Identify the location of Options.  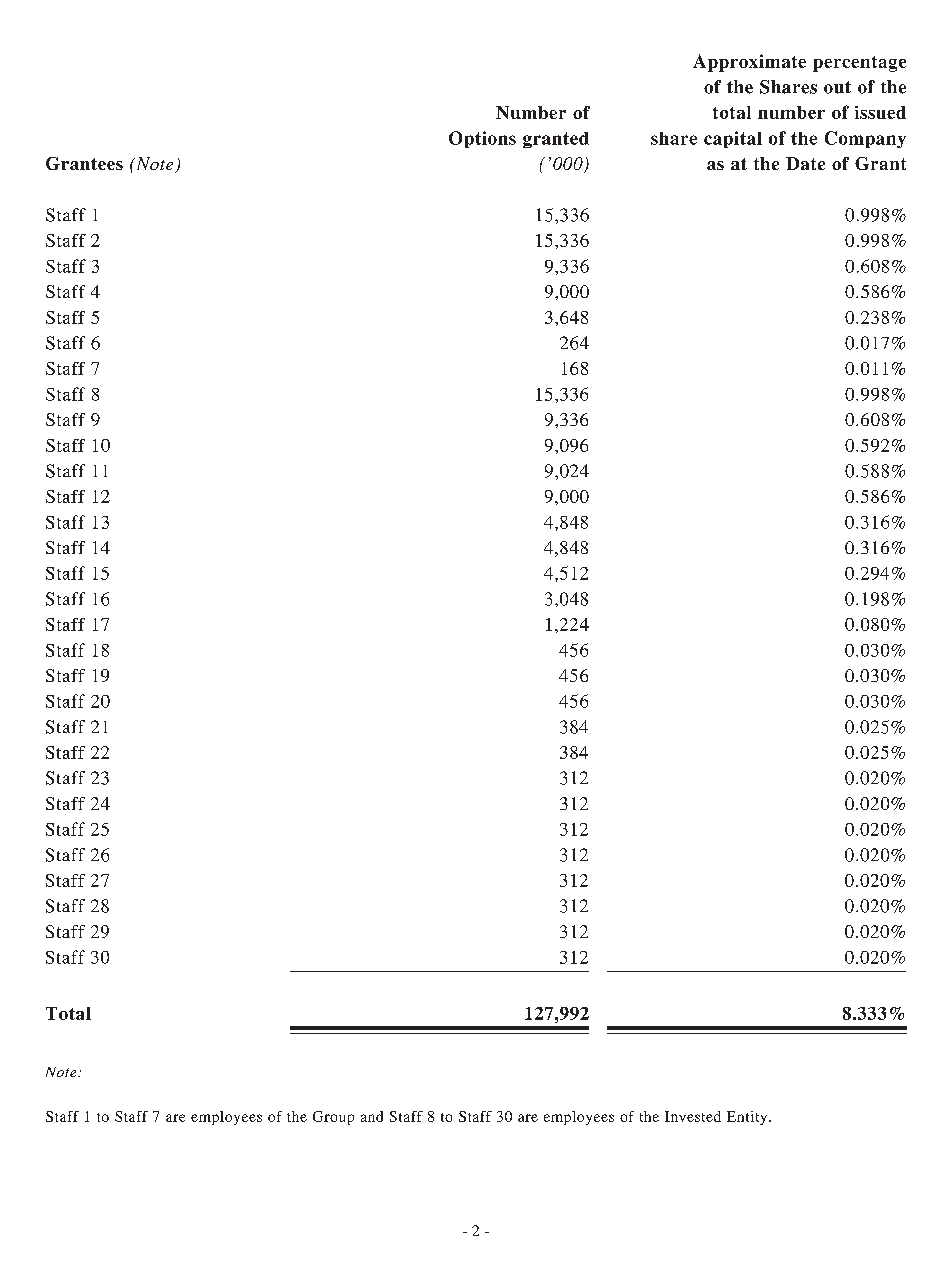
(482, 139).
